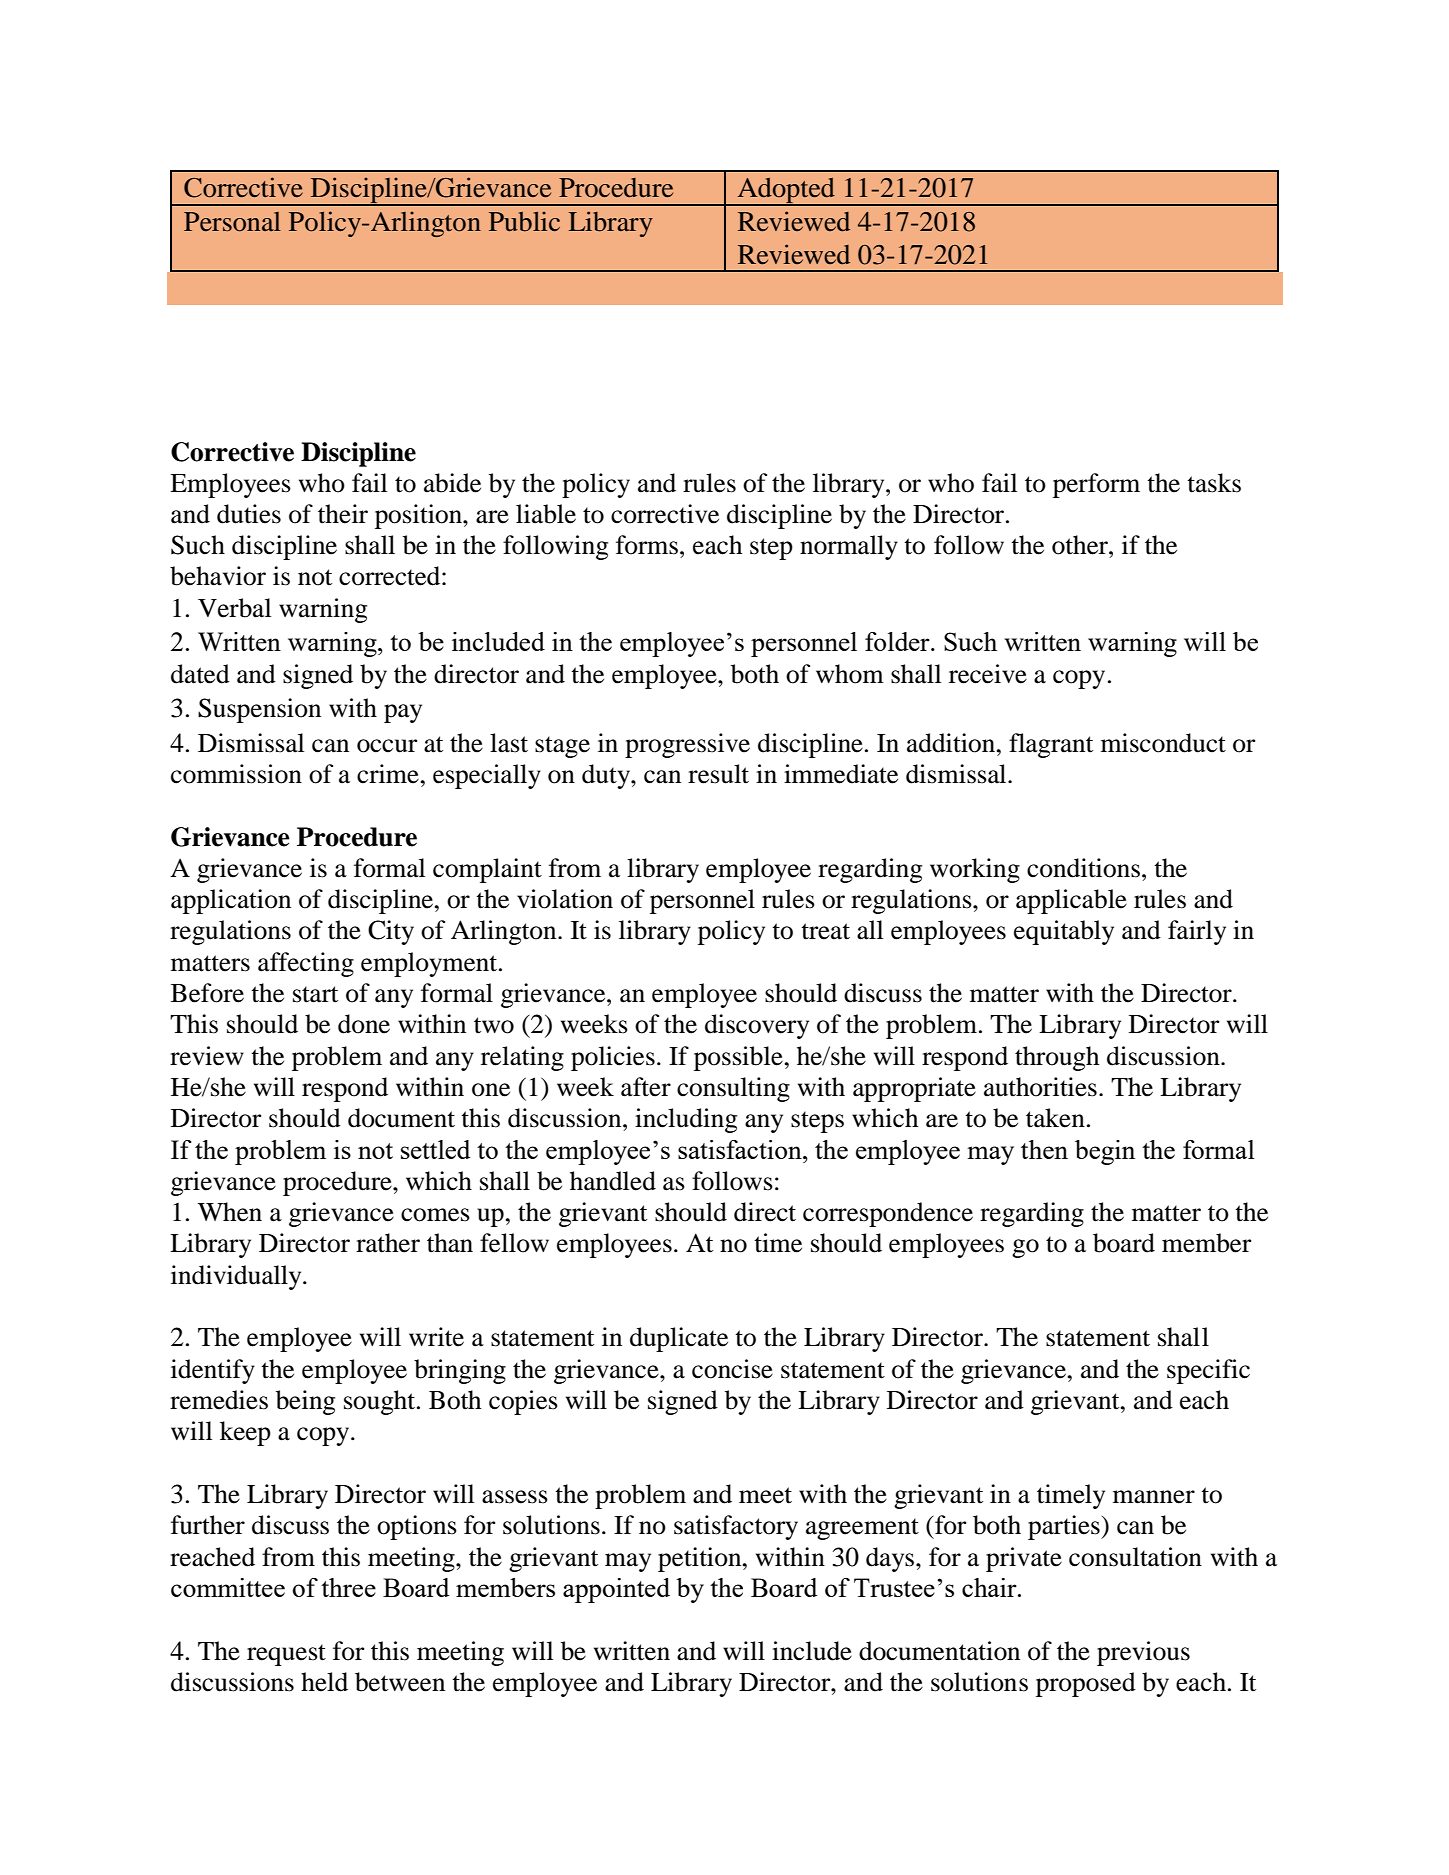 Image resolution: width=1449 pixels, height=1875 pixels. Describe the element at coordinates (232, 222) in the image. I see `Personal` at that location.
